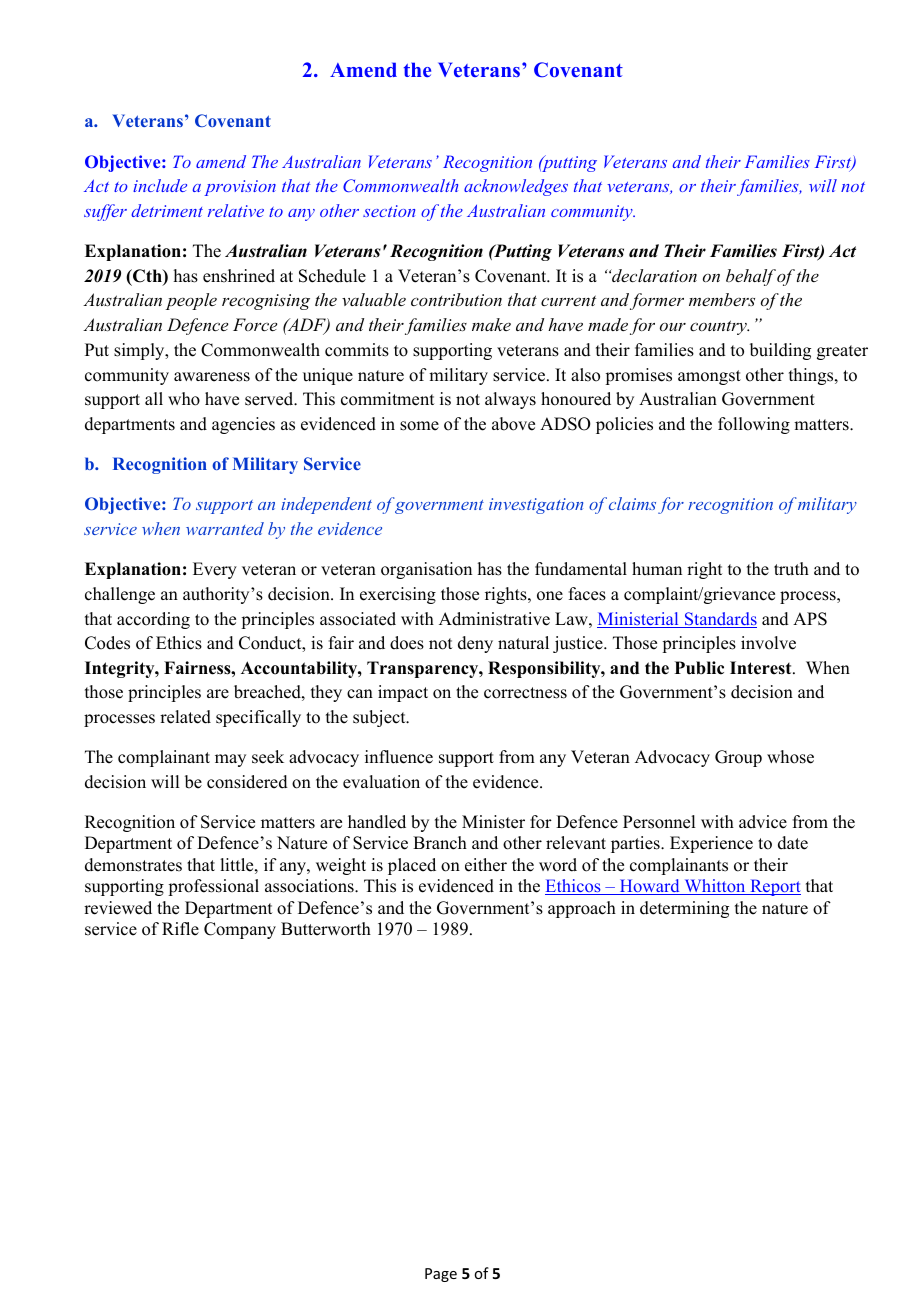 Image resolution: width=924 pixels, height=1308 pixels. What do you see at coordinates (213, 887) in the document?
I see `professional` at bounding box center [213, 887].
